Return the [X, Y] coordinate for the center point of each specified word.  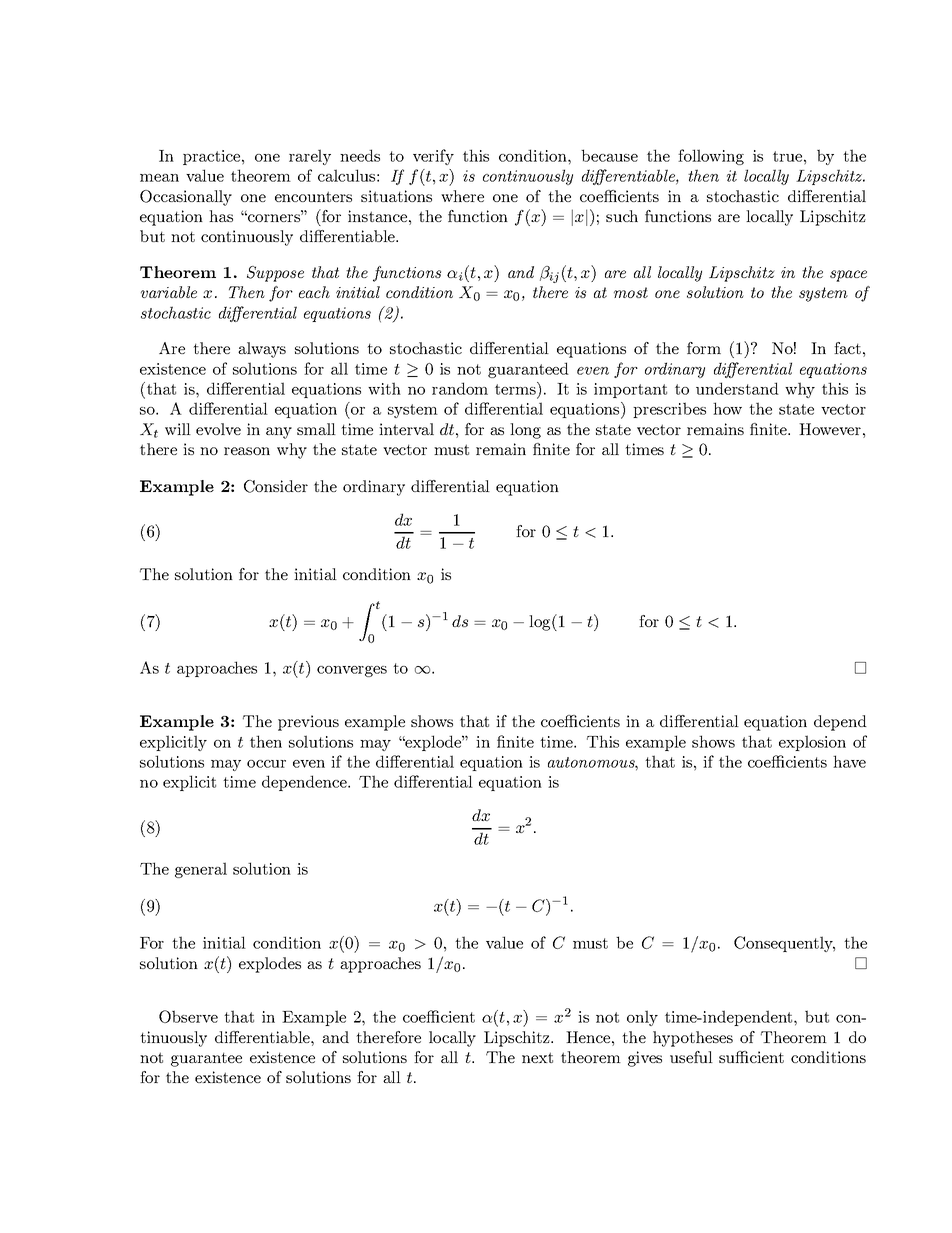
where [462, 196]
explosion [812, 743]
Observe [188, 1016]
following [711, 157]
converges [352, 671]
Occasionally [186, 198]
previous [308, 723]
